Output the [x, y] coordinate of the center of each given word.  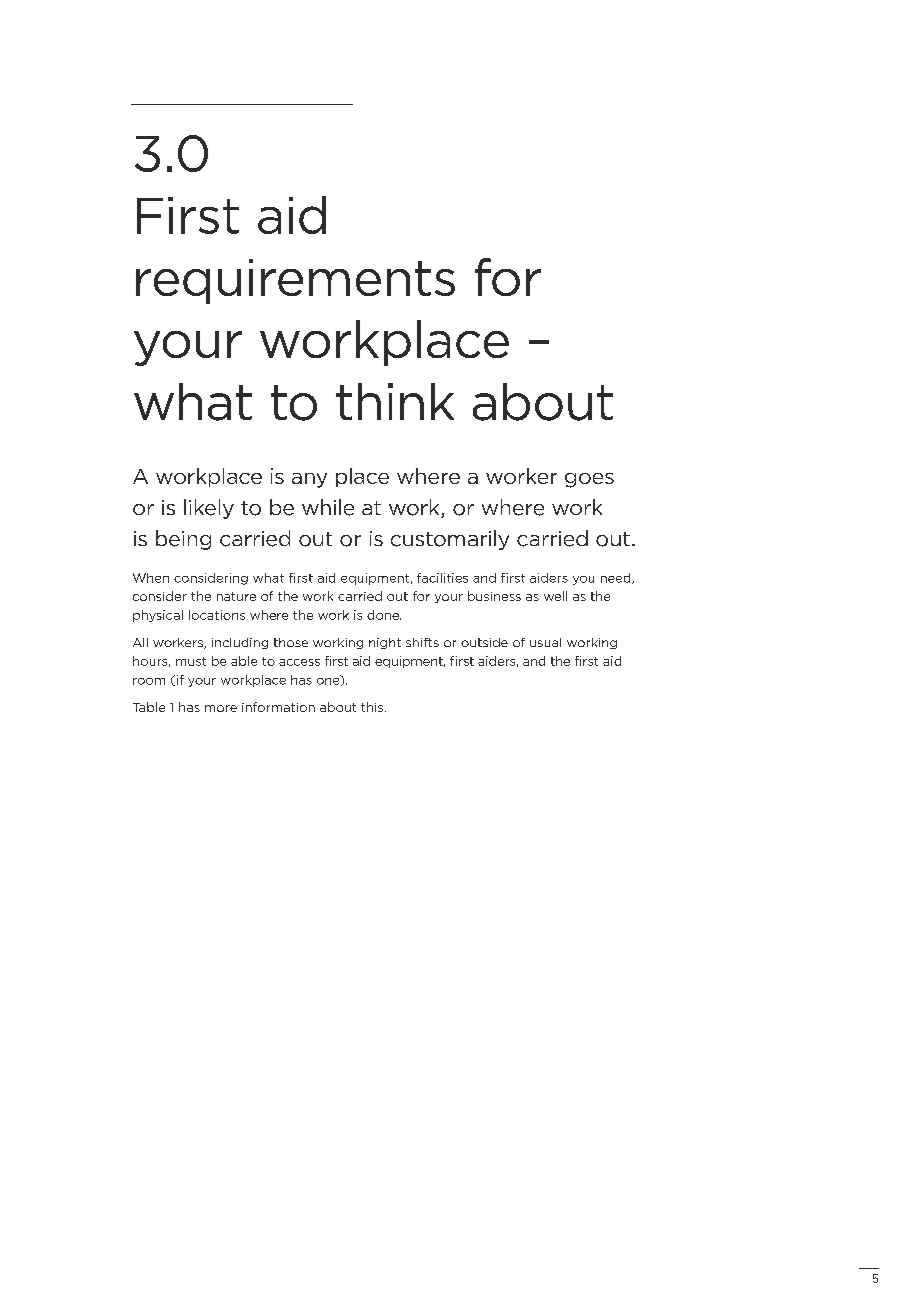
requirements [295, 281]
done [384, 615]
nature [236, 596]
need [617, 578]
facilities [442, 578]
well [555, 596]
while [328, 507]
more [221, 708]
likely [209, 509]
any [309, 480]
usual [545, 642]
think [395, 401]
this [373, 707]
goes [589, 480]
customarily [450, 540]
